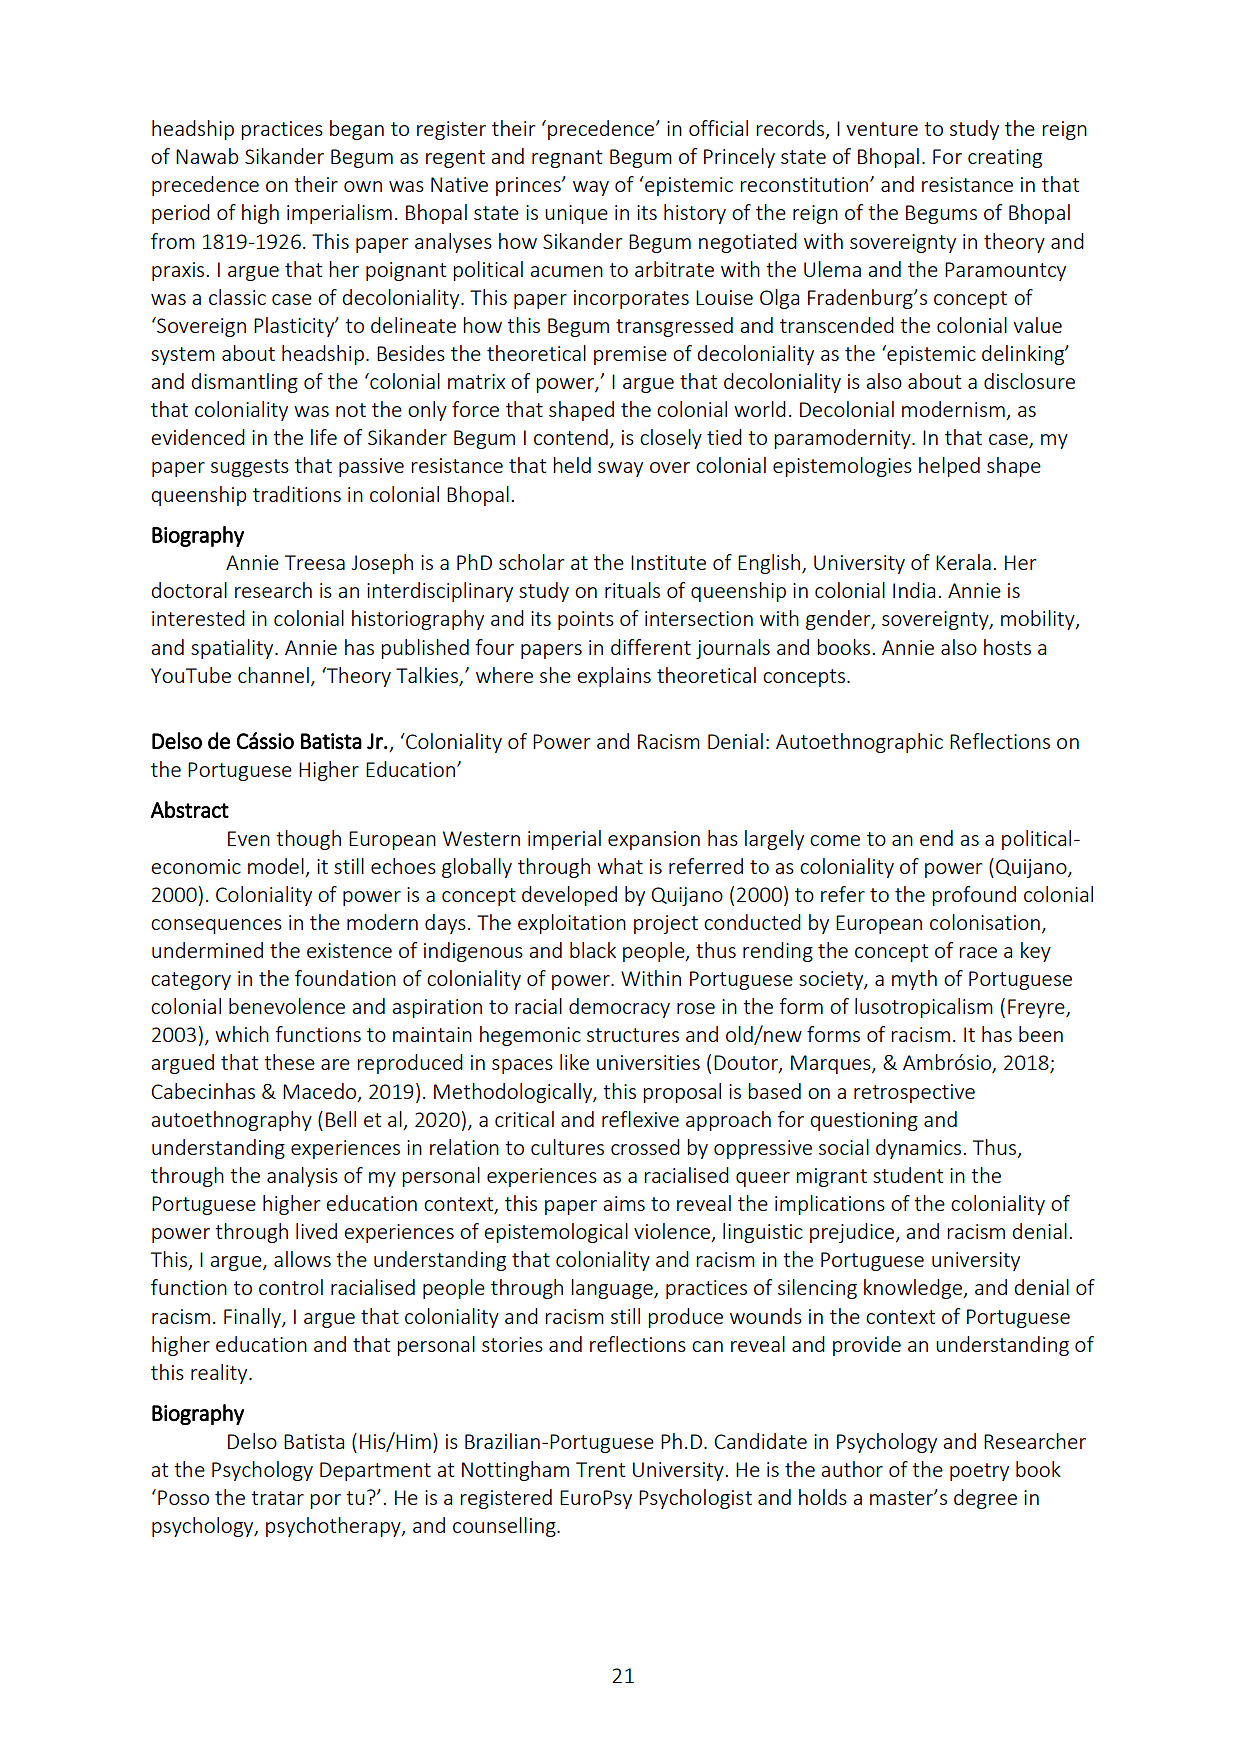 The width and height of the screenshot is (1246, 1763). Describe the element at coordinates (633, 1035) in the screenshot. I see `structures` at that location.
